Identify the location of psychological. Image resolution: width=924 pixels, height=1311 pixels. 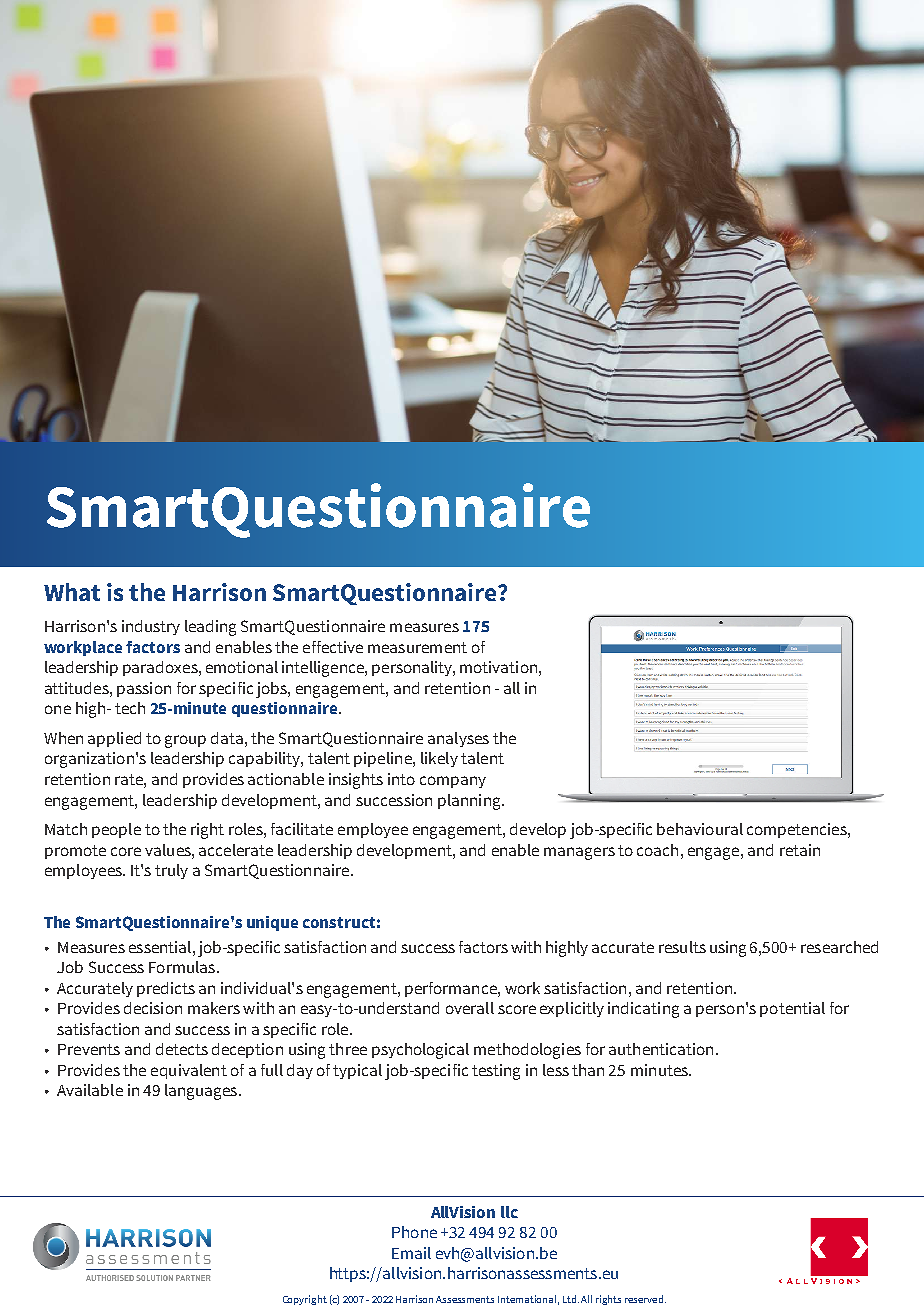
(420, 1051).
